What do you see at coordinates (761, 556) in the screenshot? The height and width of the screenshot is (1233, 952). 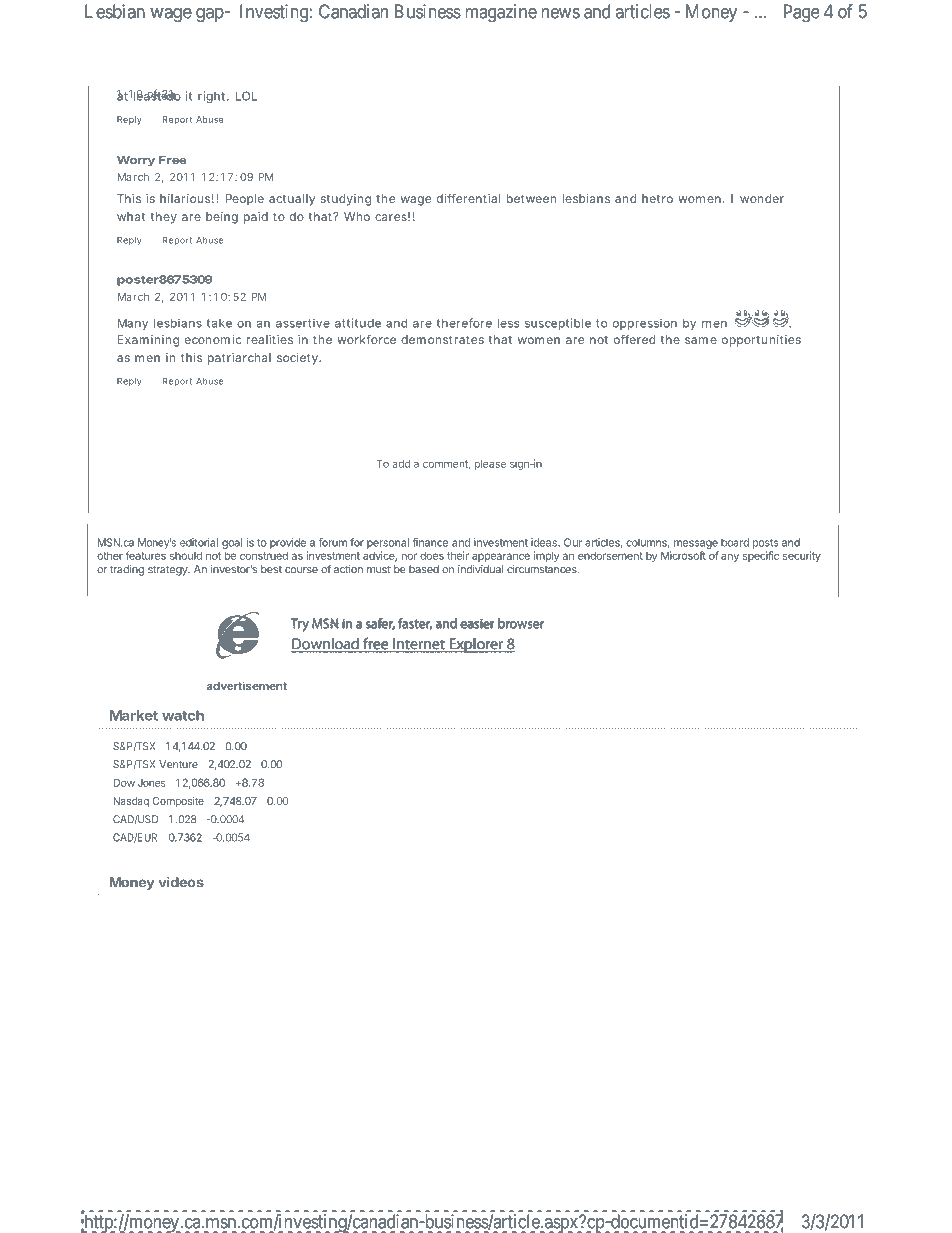 I see `specific` at bounding box center [761, 556].
